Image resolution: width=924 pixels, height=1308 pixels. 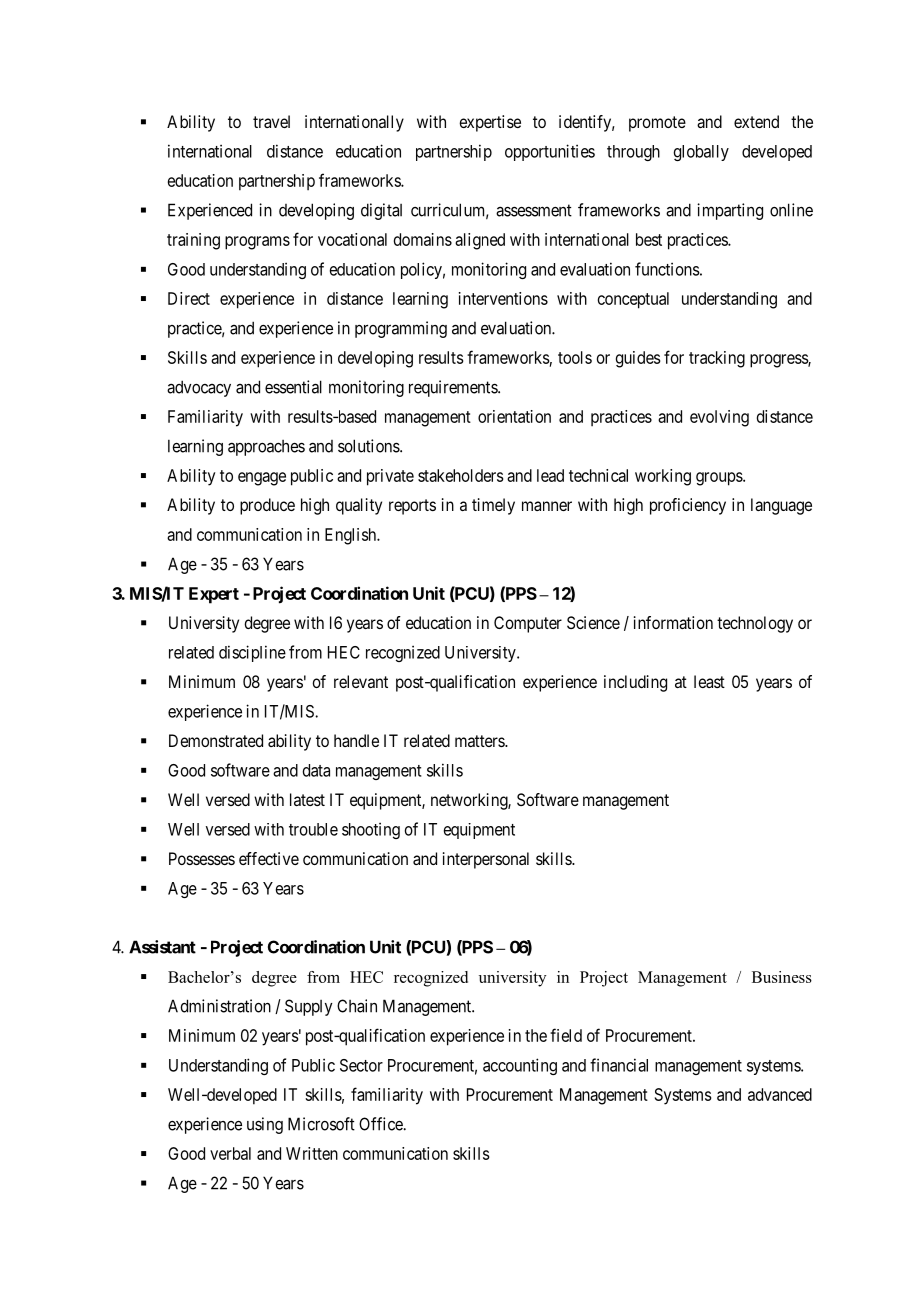 I want to click on accounting, so click(x=520, y=1066).
